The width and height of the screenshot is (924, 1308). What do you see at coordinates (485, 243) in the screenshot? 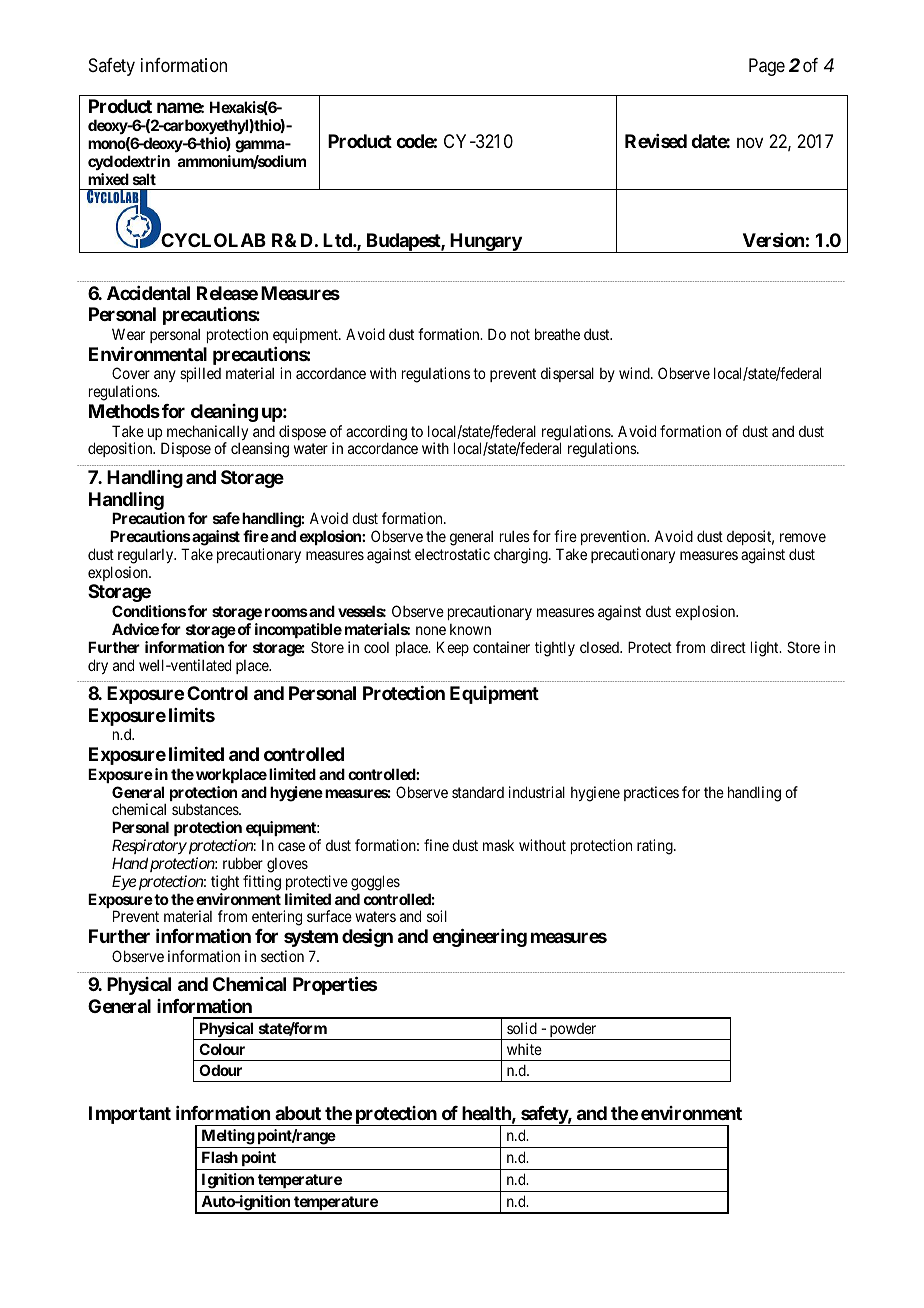
I see `Hungary` at bounding box center [485, 243].
